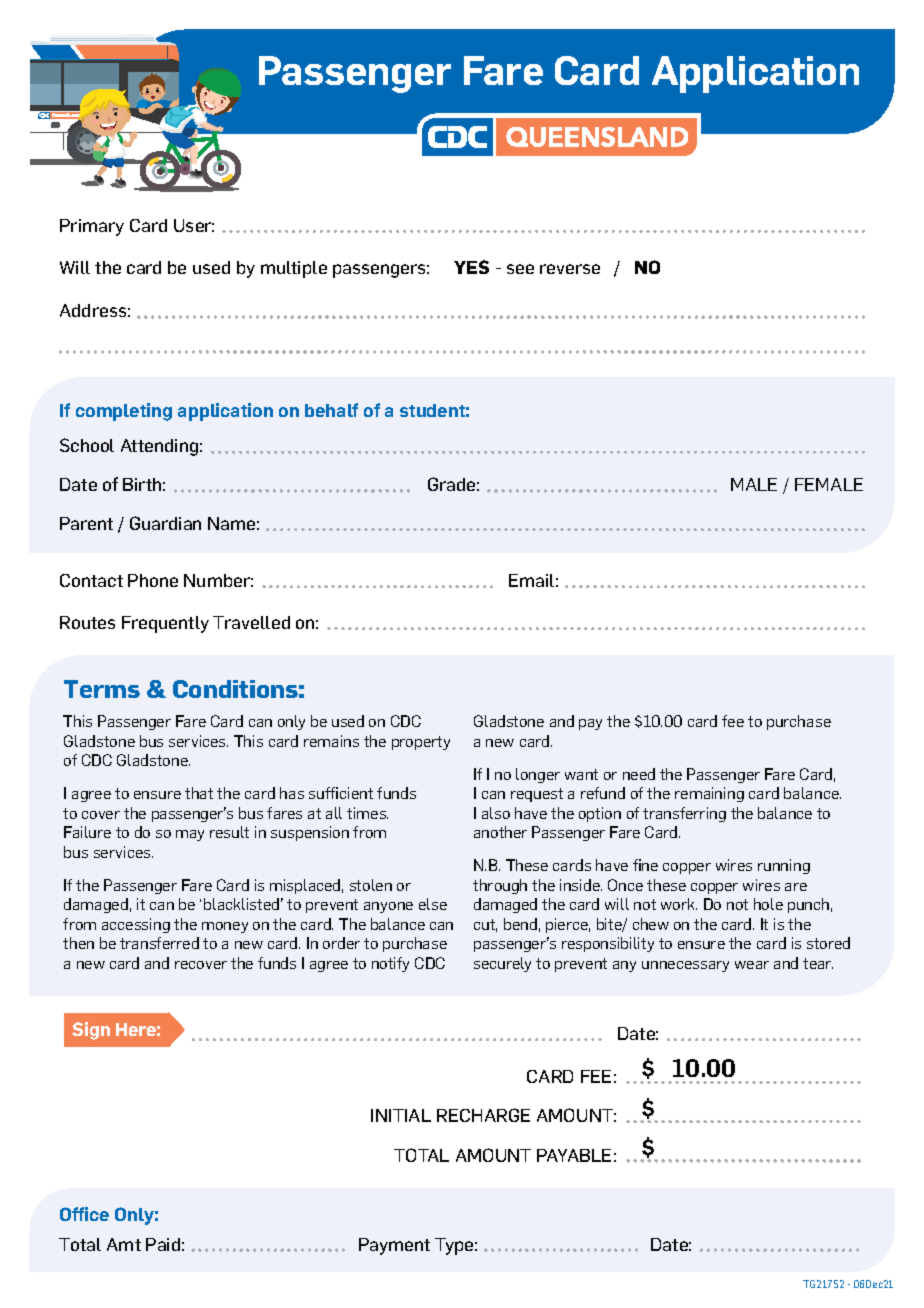  I want to click on Paid, so click(163, 1244).
